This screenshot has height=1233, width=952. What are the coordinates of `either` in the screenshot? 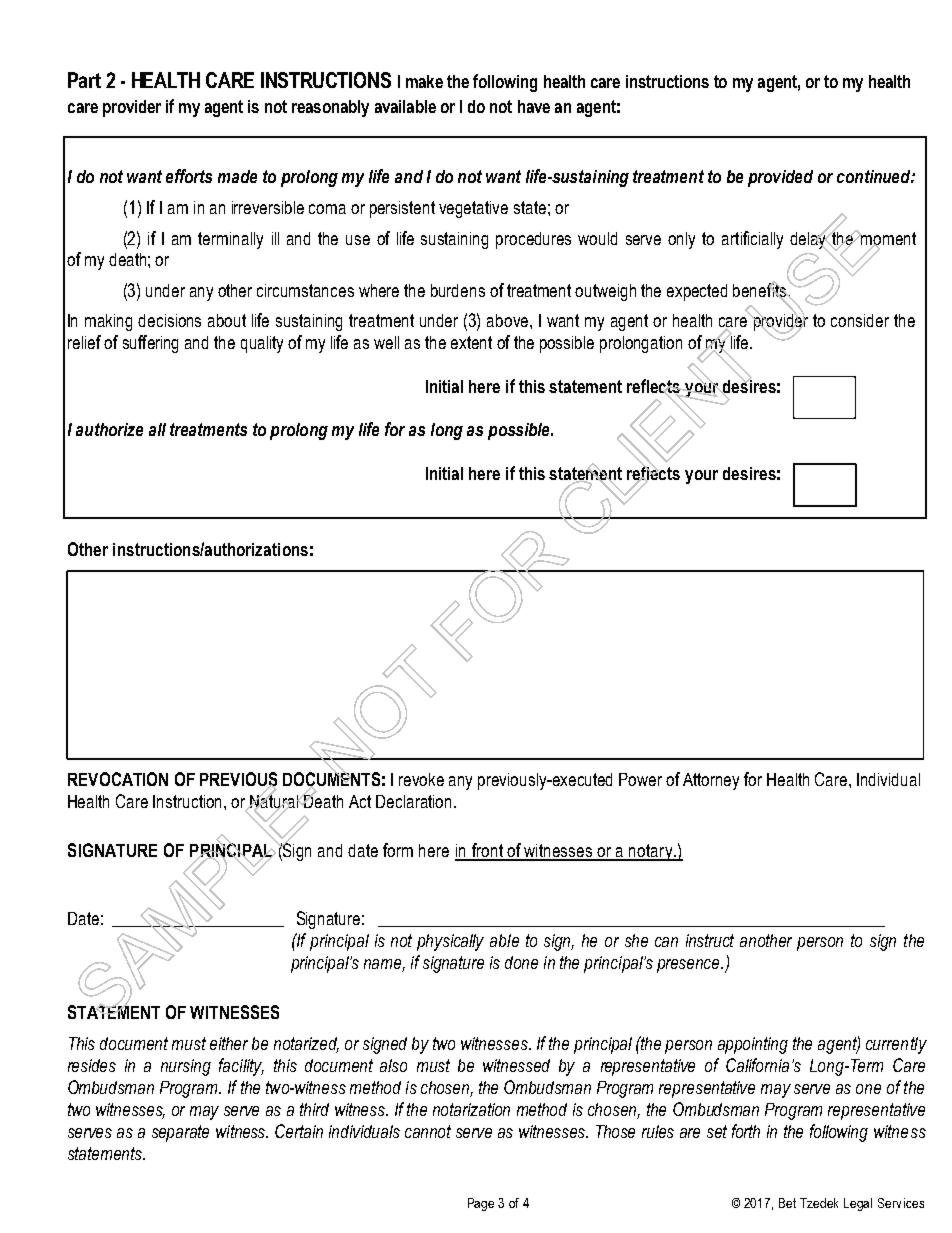 It's located at (229, 1043).
